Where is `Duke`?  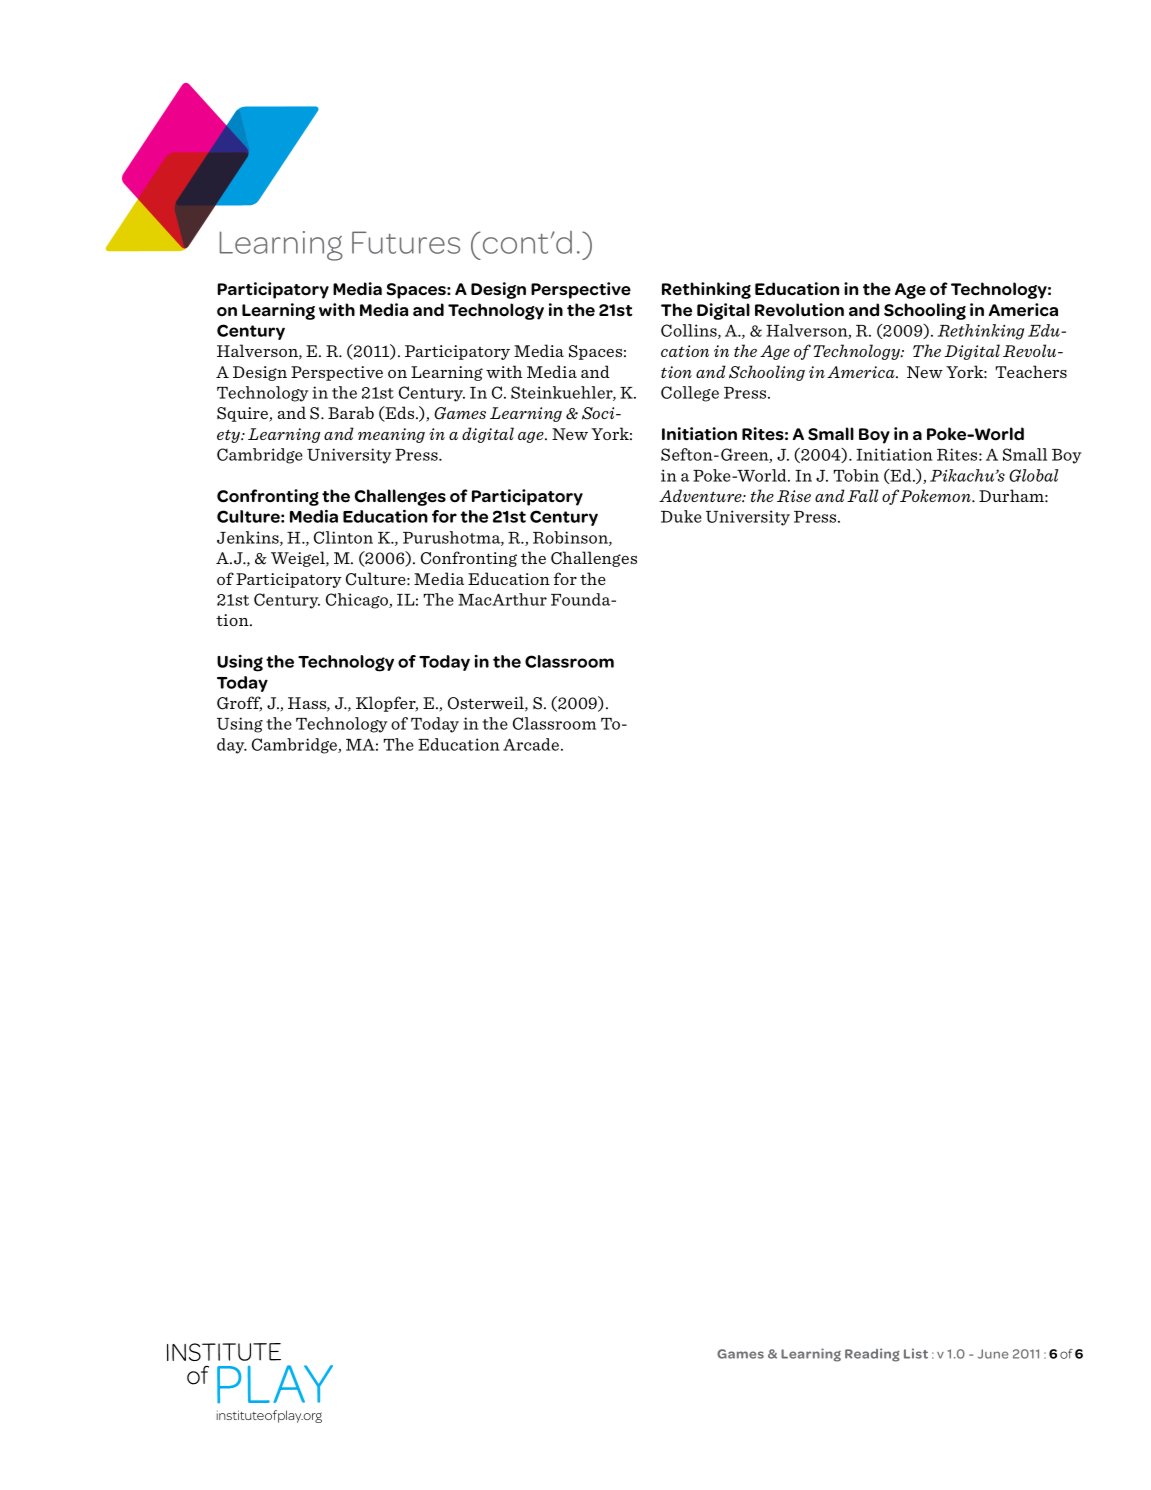
Duke is located at coordinates (681, 516).
